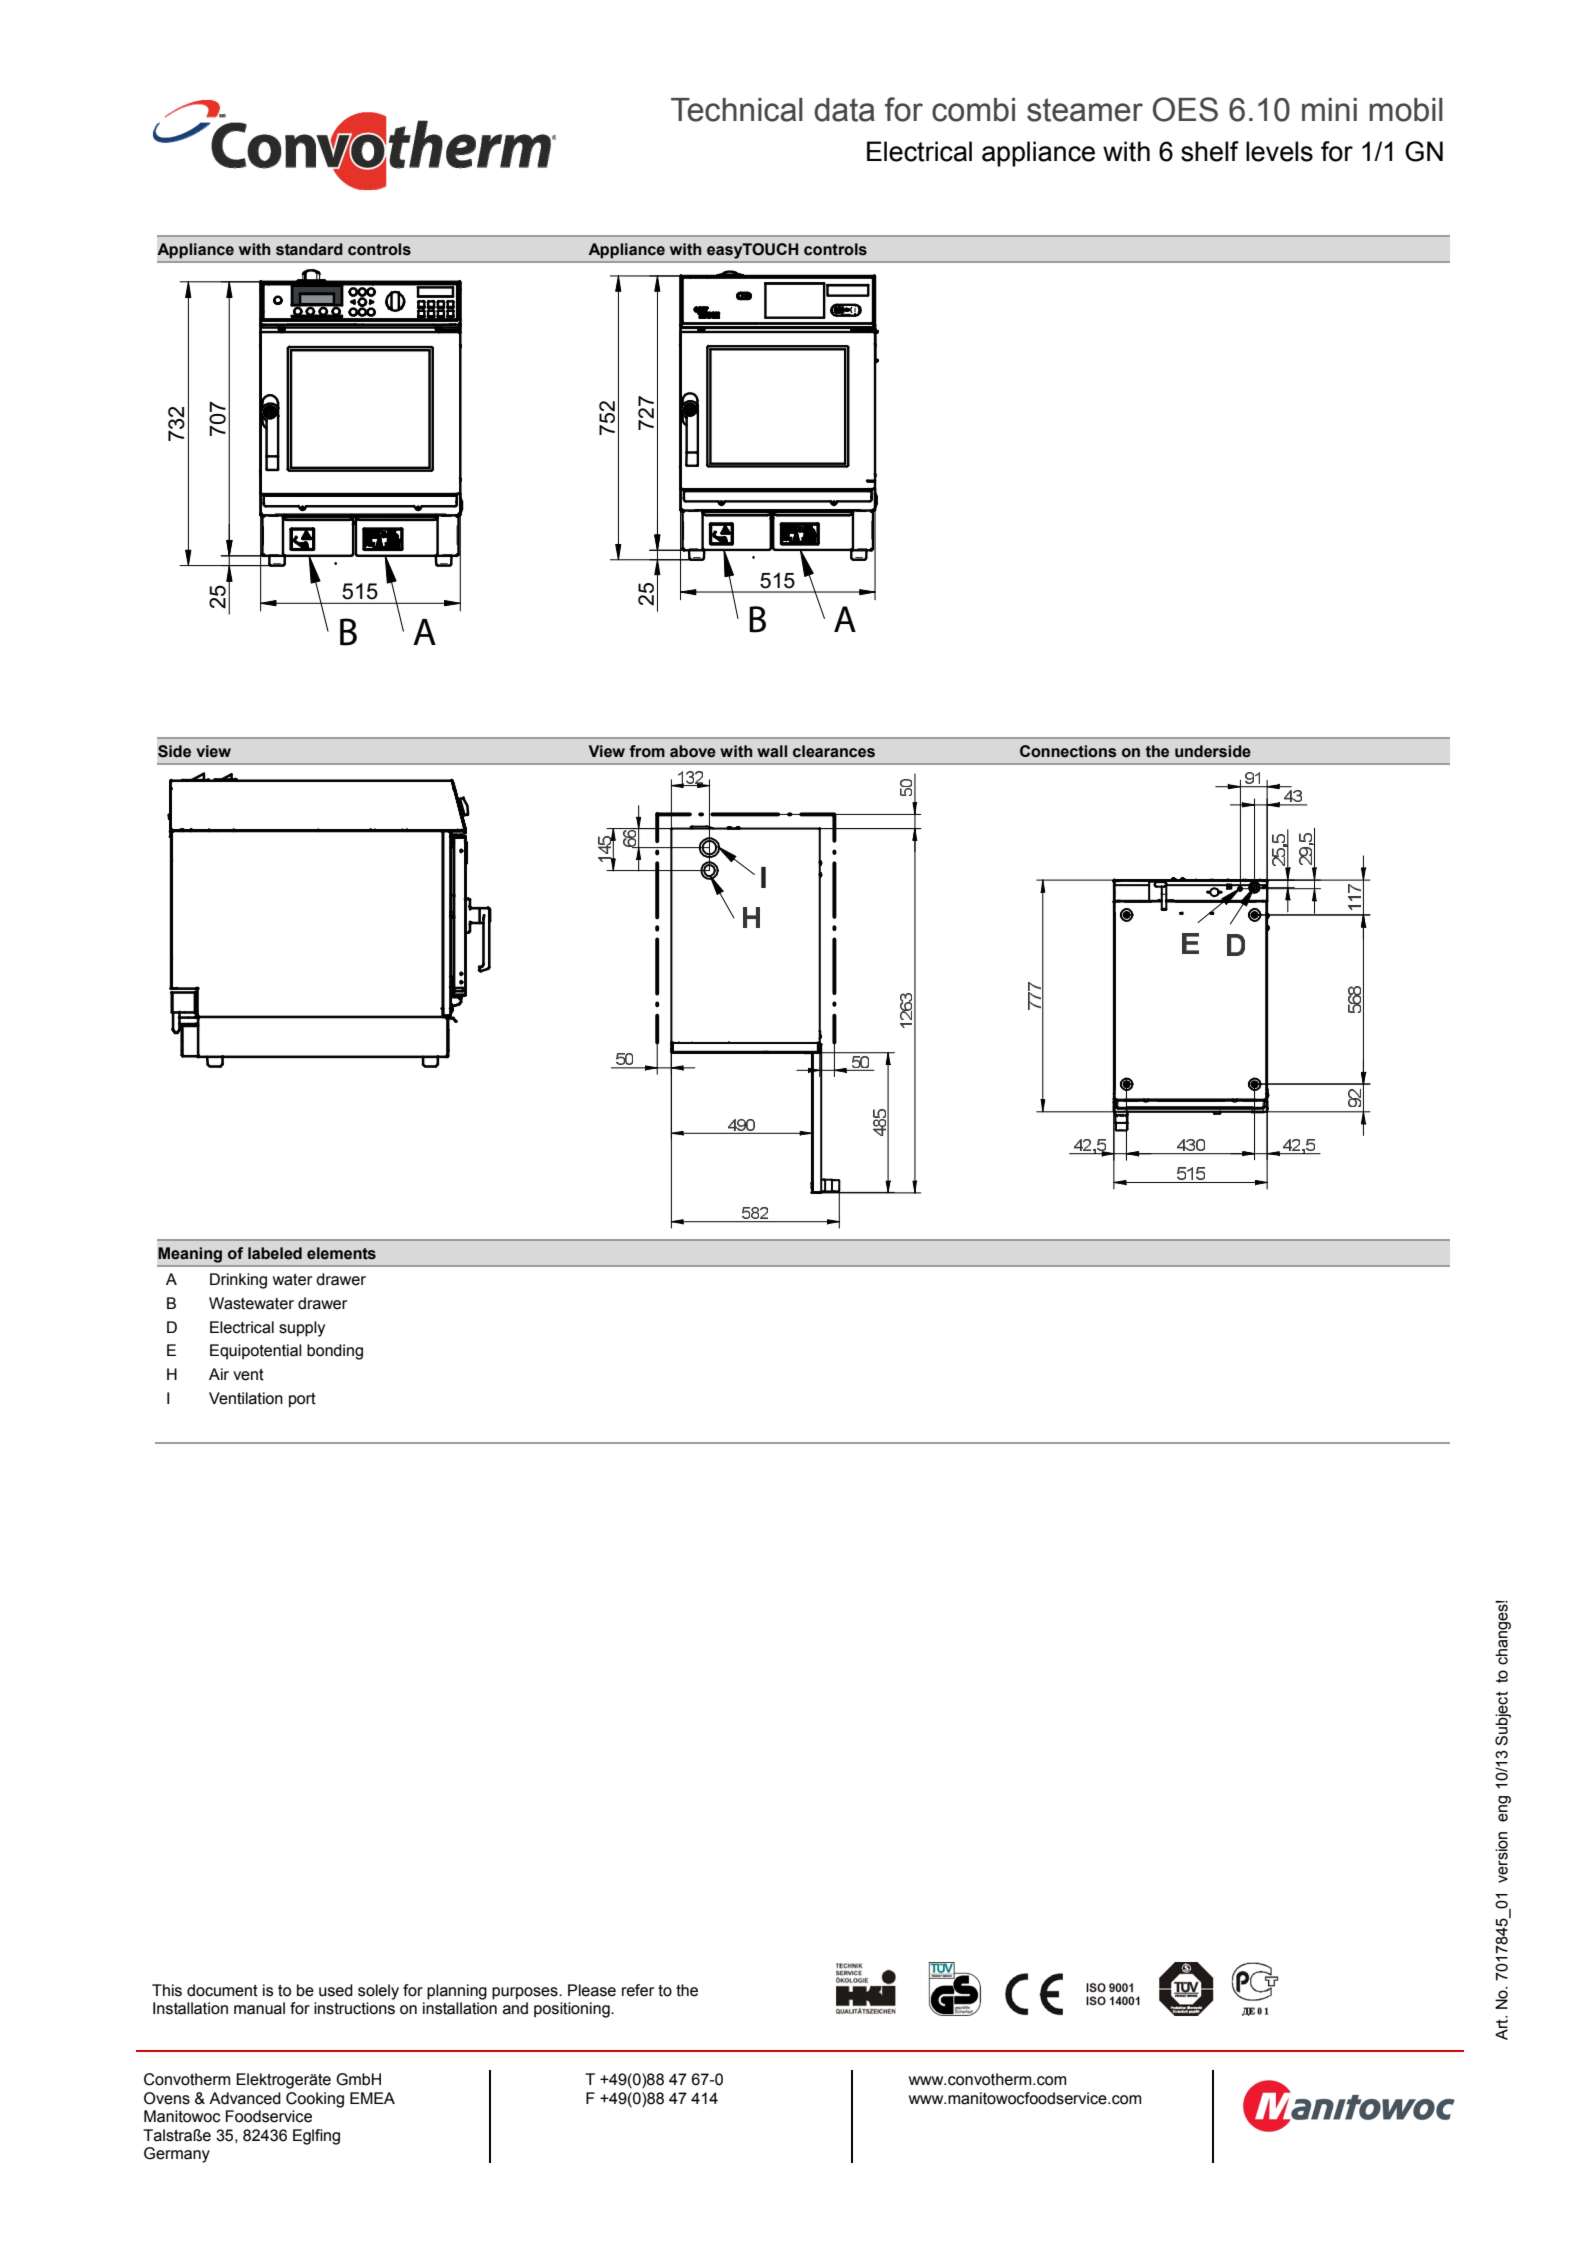 Image resolution: width=1596 pixels, height=2259 pixels. What do you see at coordinates (526, 1993) in the screenshot?
I see `purposes` at bounding box center [526, 1993].
